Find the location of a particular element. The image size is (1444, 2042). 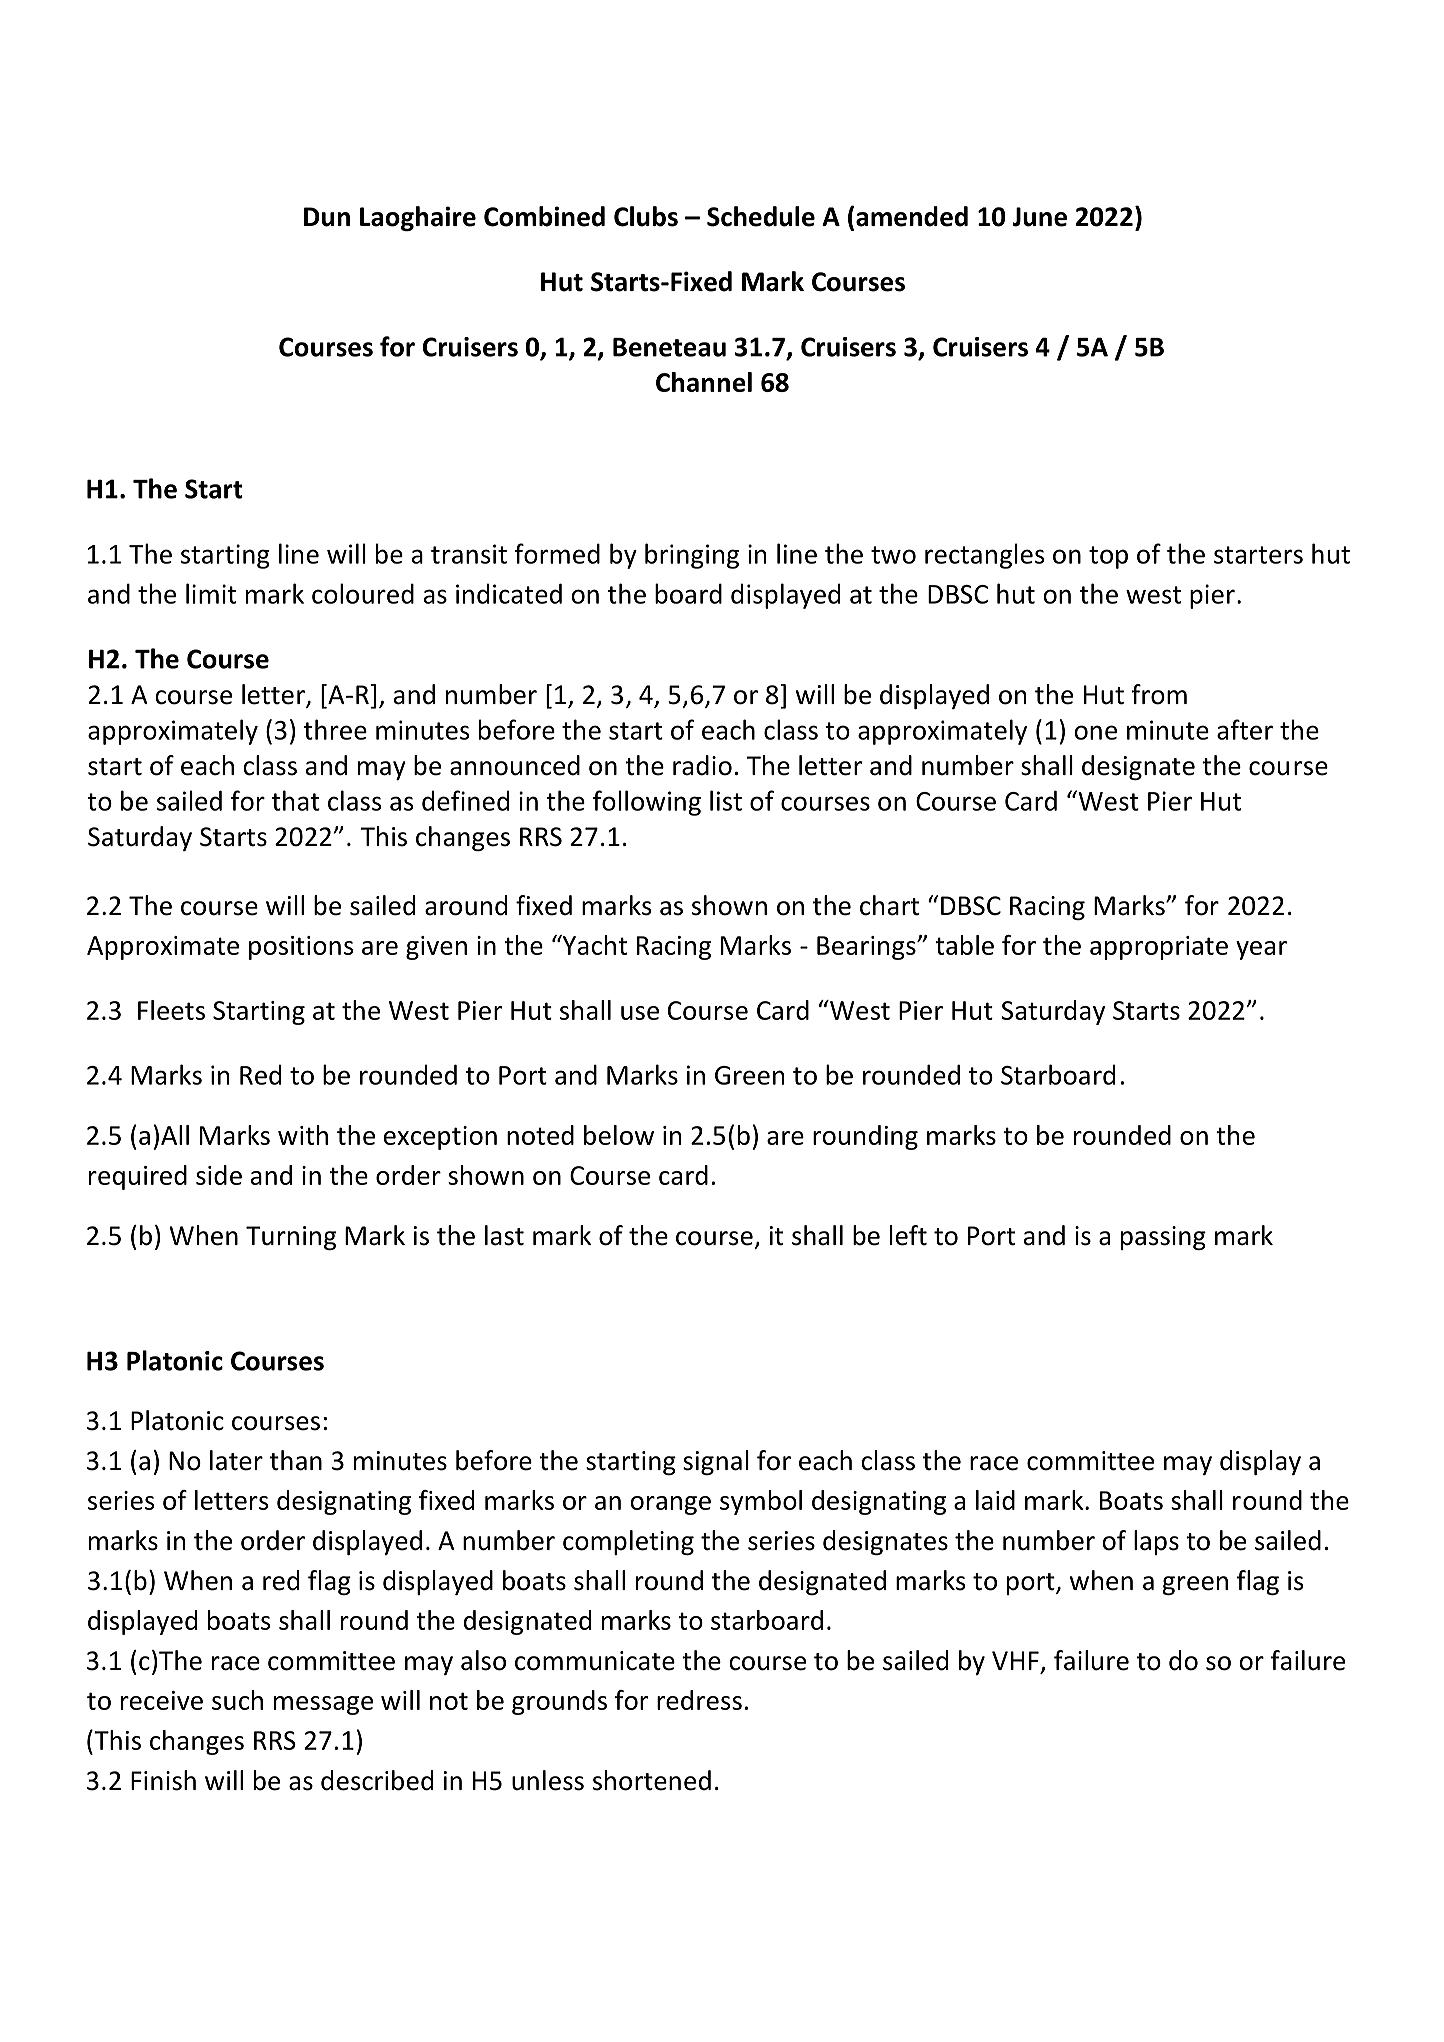

such is located at coordinates (237, 1700).
